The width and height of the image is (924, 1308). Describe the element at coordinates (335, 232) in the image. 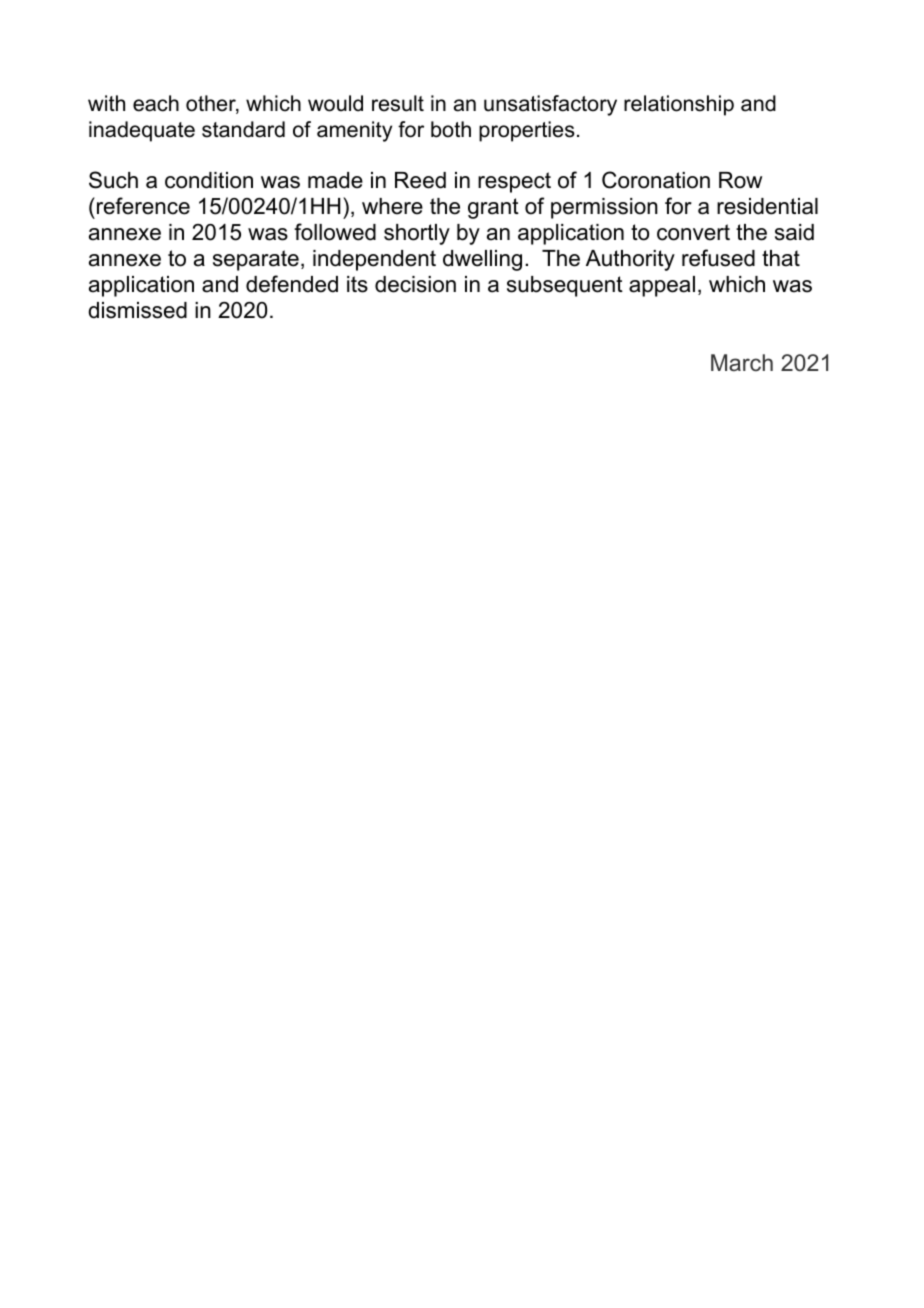

I see `followed` at that location.
